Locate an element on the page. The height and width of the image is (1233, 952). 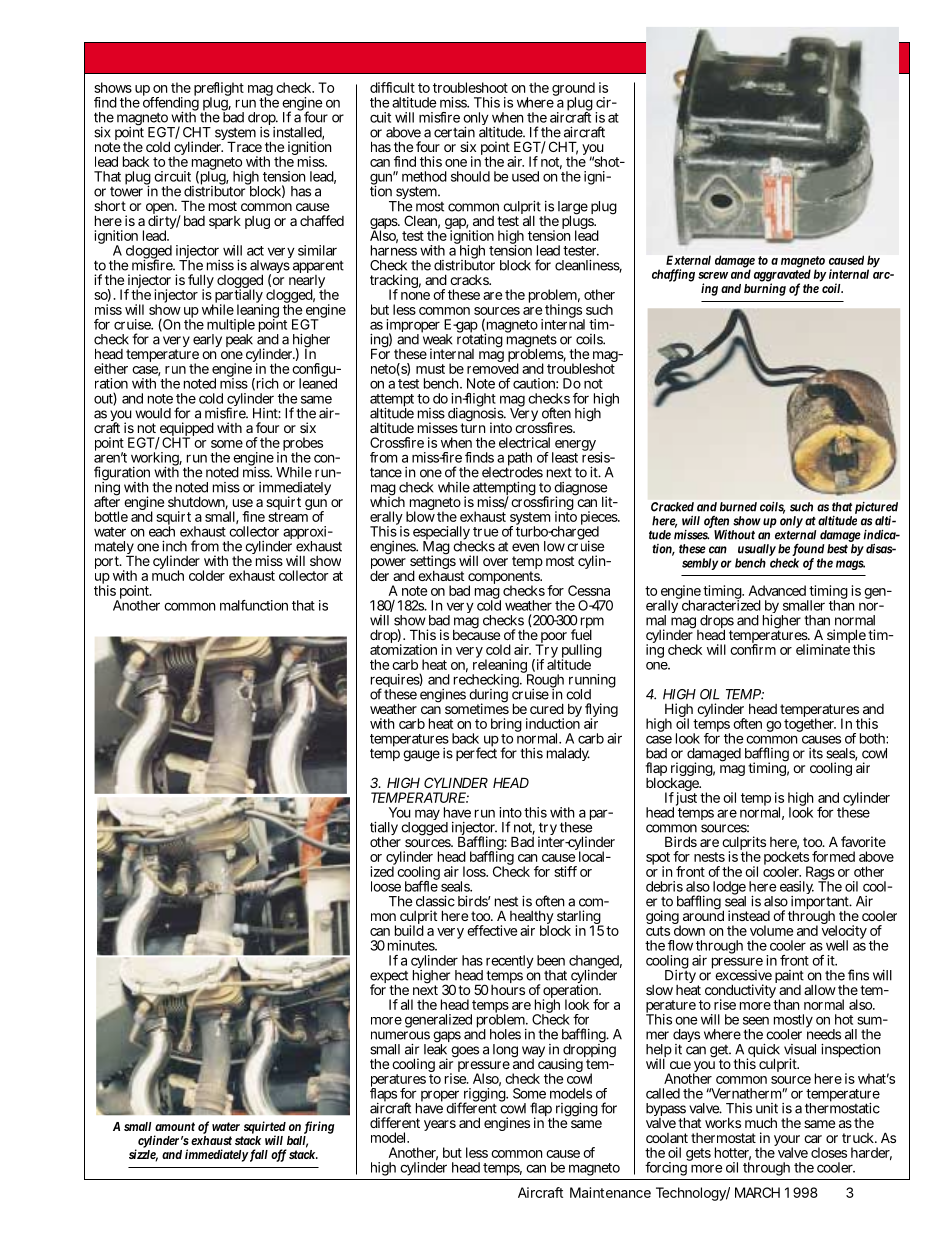
aggravated is located at coordinates (782, 276).
